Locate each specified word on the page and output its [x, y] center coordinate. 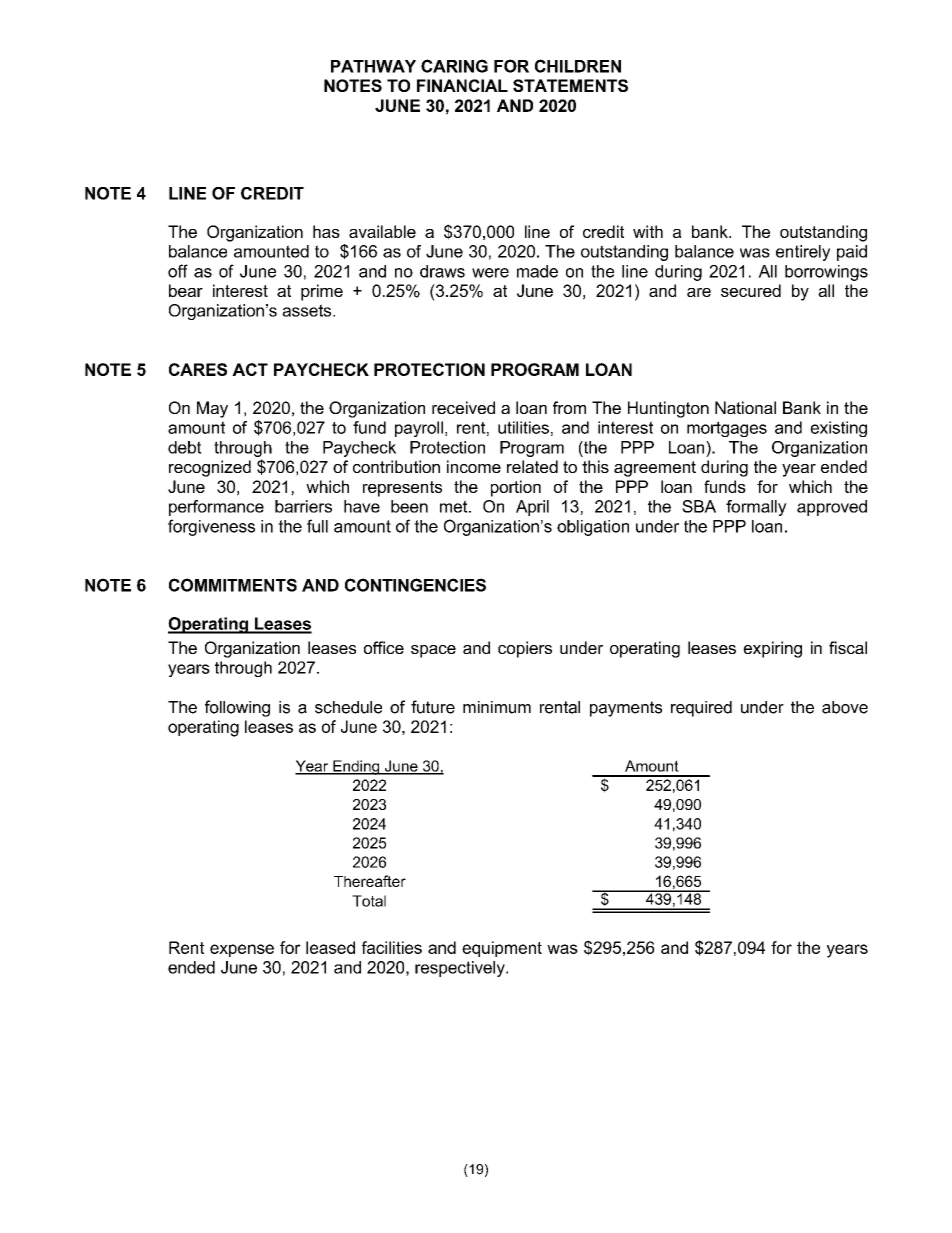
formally [756, 508]
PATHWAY [373, 66]
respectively [461, 969]
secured [751, 290]
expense [242, 950]
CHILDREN [578, 66]
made [537, 271]
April [532, 508]
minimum [497, 707]
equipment [502, 949]
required [701, 709]
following [237, 708]
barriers [303, 506]
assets [308, 310]
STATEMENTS [570, 85]
